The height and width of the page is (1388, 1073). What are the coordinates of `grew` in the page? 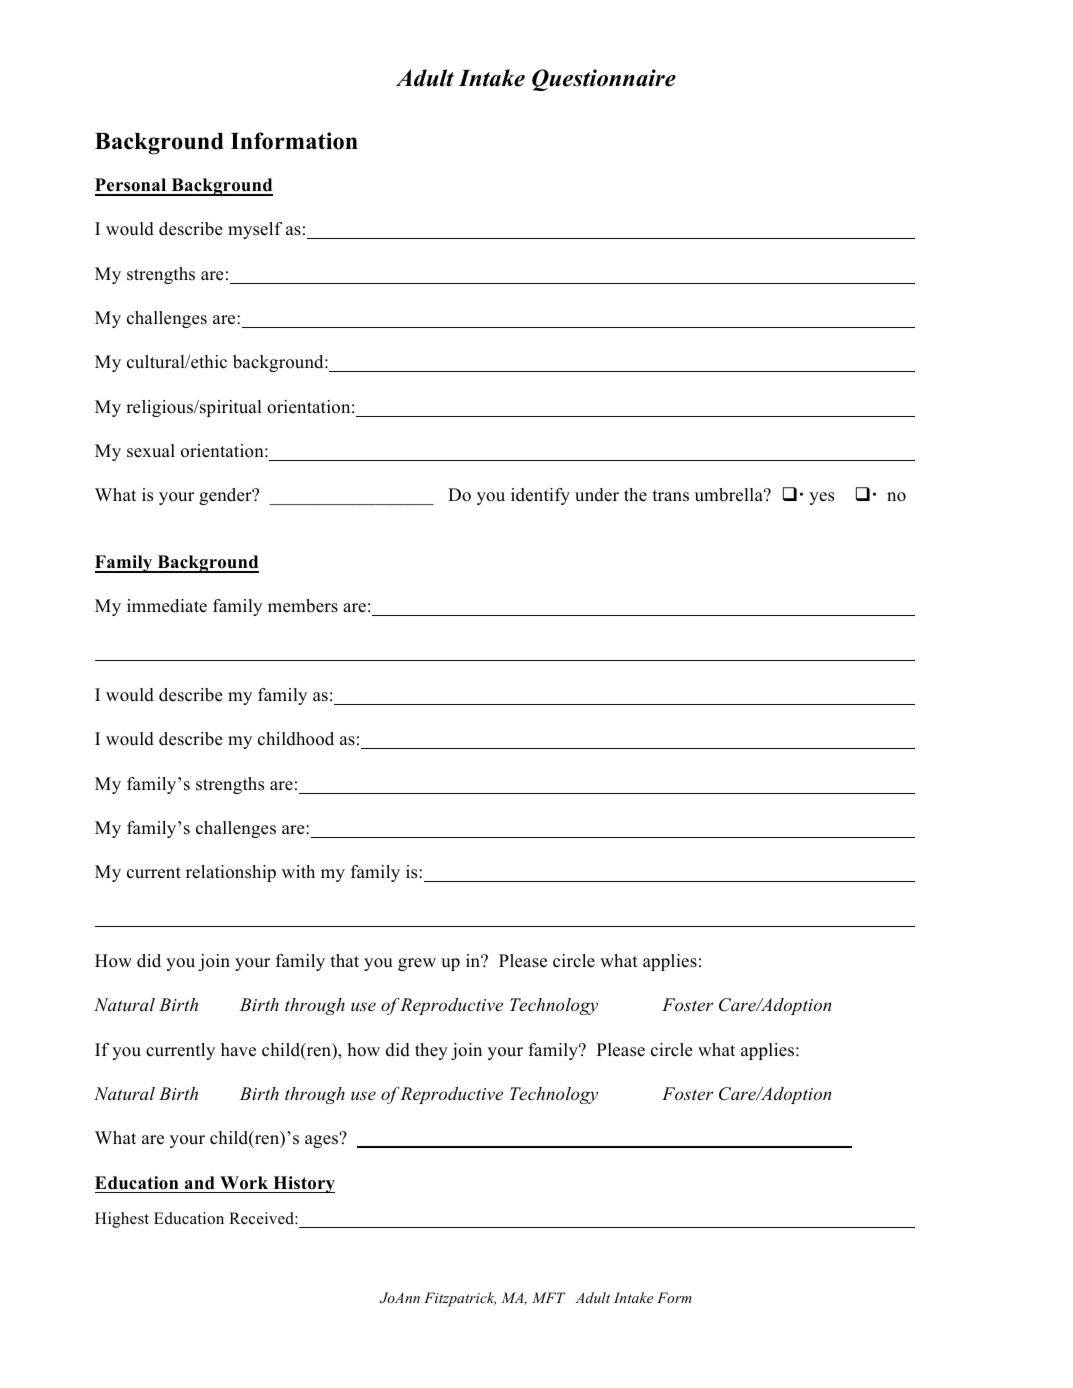 It's located at (417, 964).
